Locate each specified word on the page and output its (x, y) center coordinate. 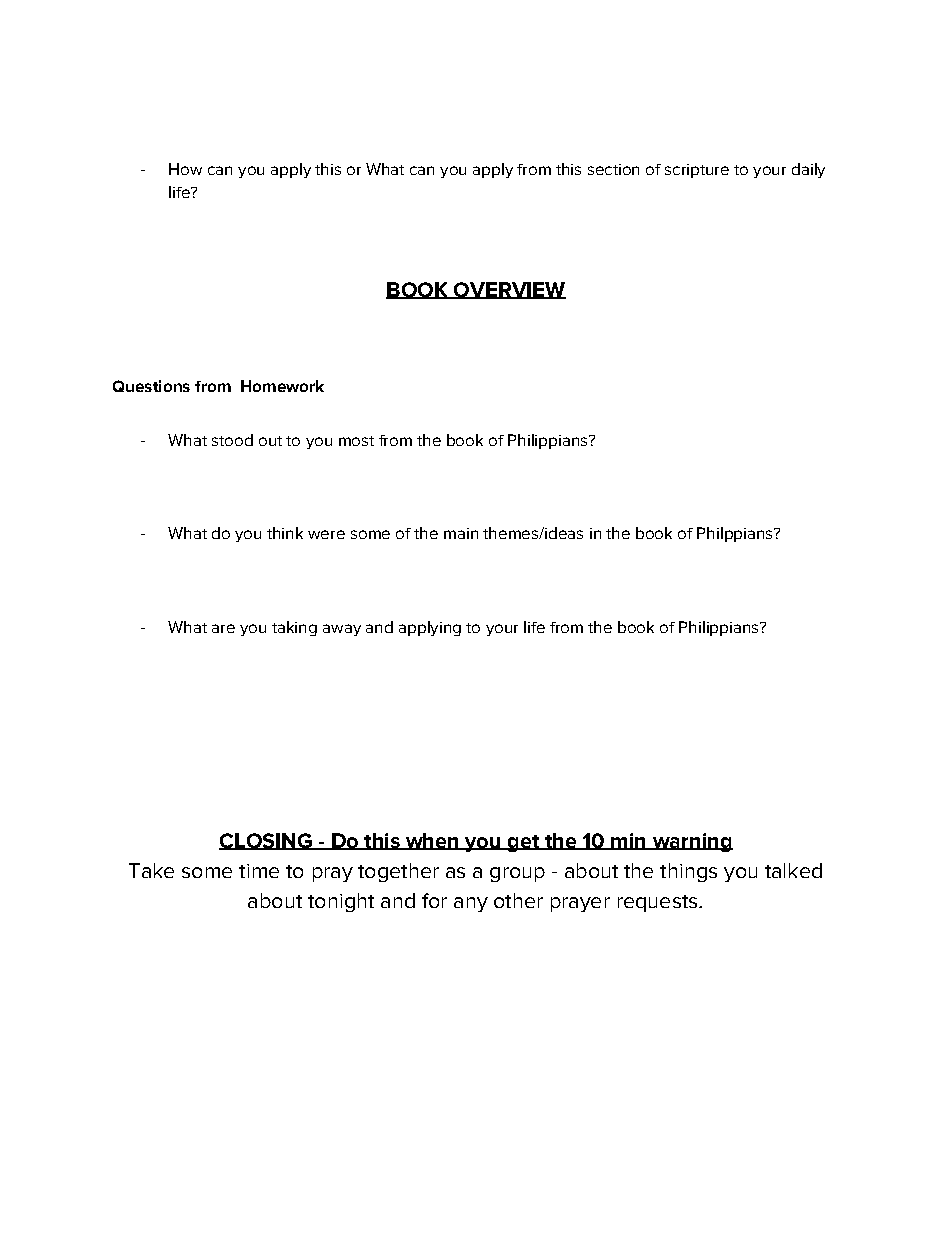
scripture (697, 171)
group (517, 874)
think (285, 533)
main (461, 533)
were (326, 534)
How (185, 169)
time (259, 871)
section (613, 169)
